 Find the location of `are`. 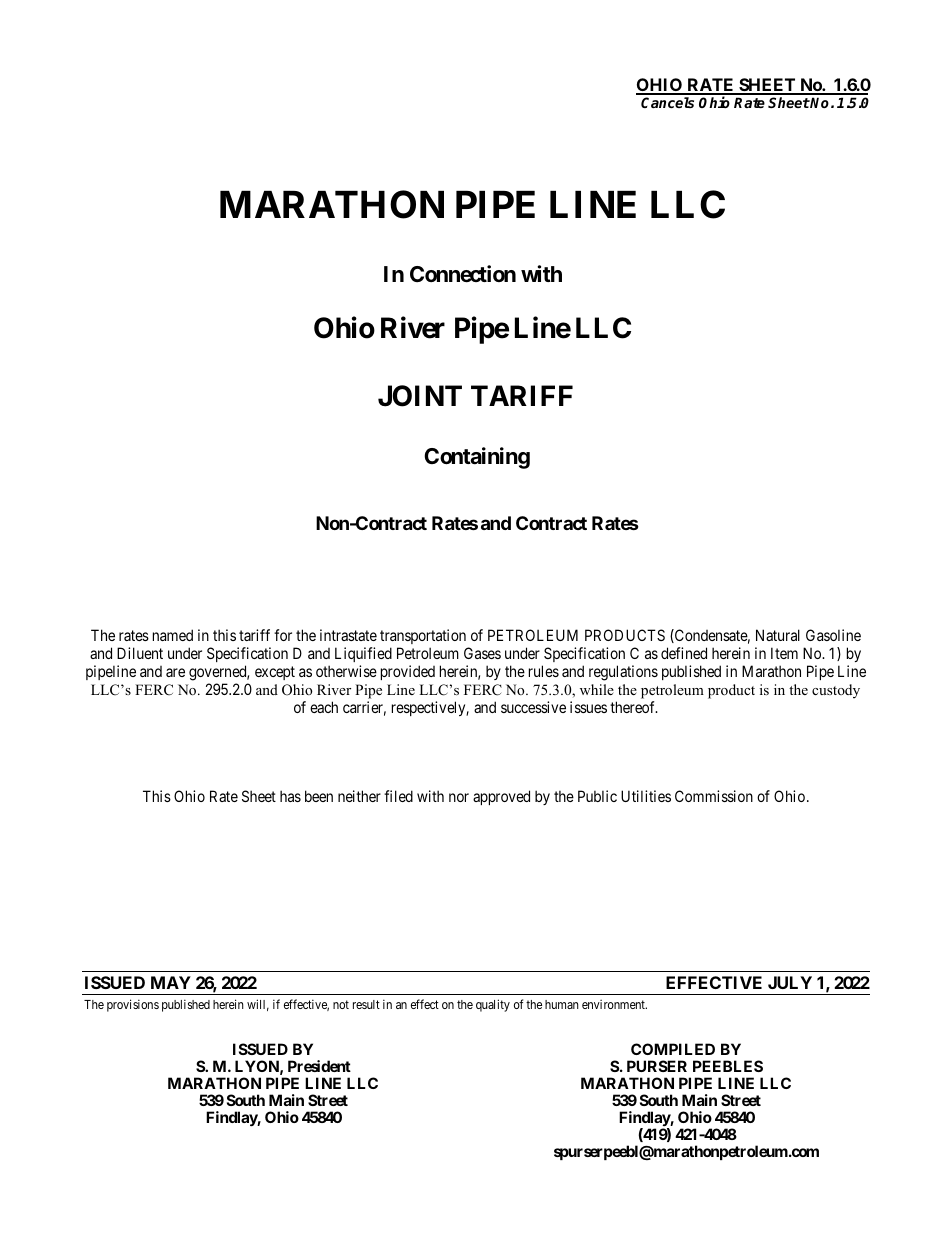

are is located at coordinates (175, 672).
